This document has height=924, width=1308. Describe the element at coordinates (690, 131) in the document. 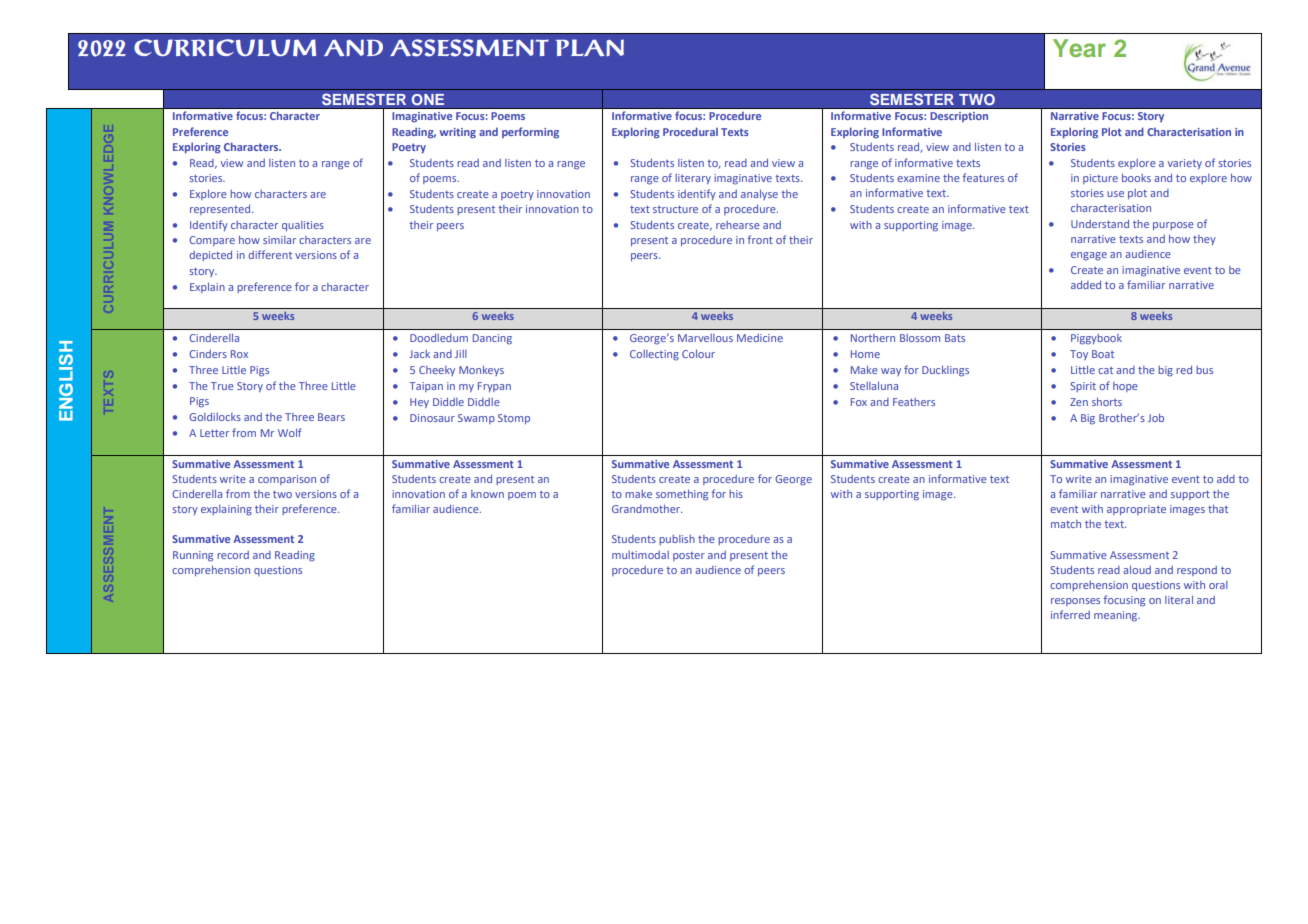

I see `Procedural` at that location.
